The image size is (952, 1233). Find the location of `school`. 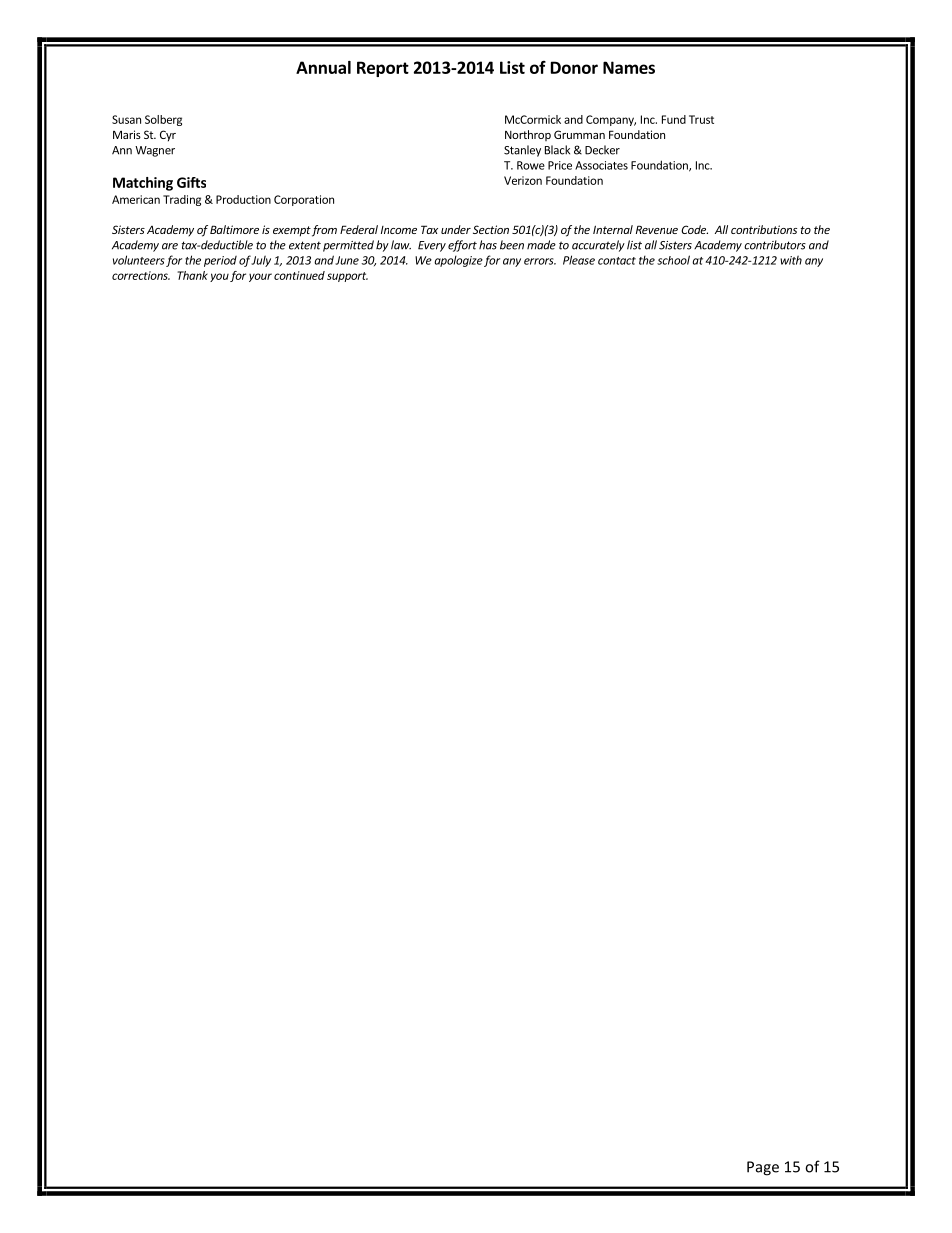

school is located at coordinates (673, 260).
